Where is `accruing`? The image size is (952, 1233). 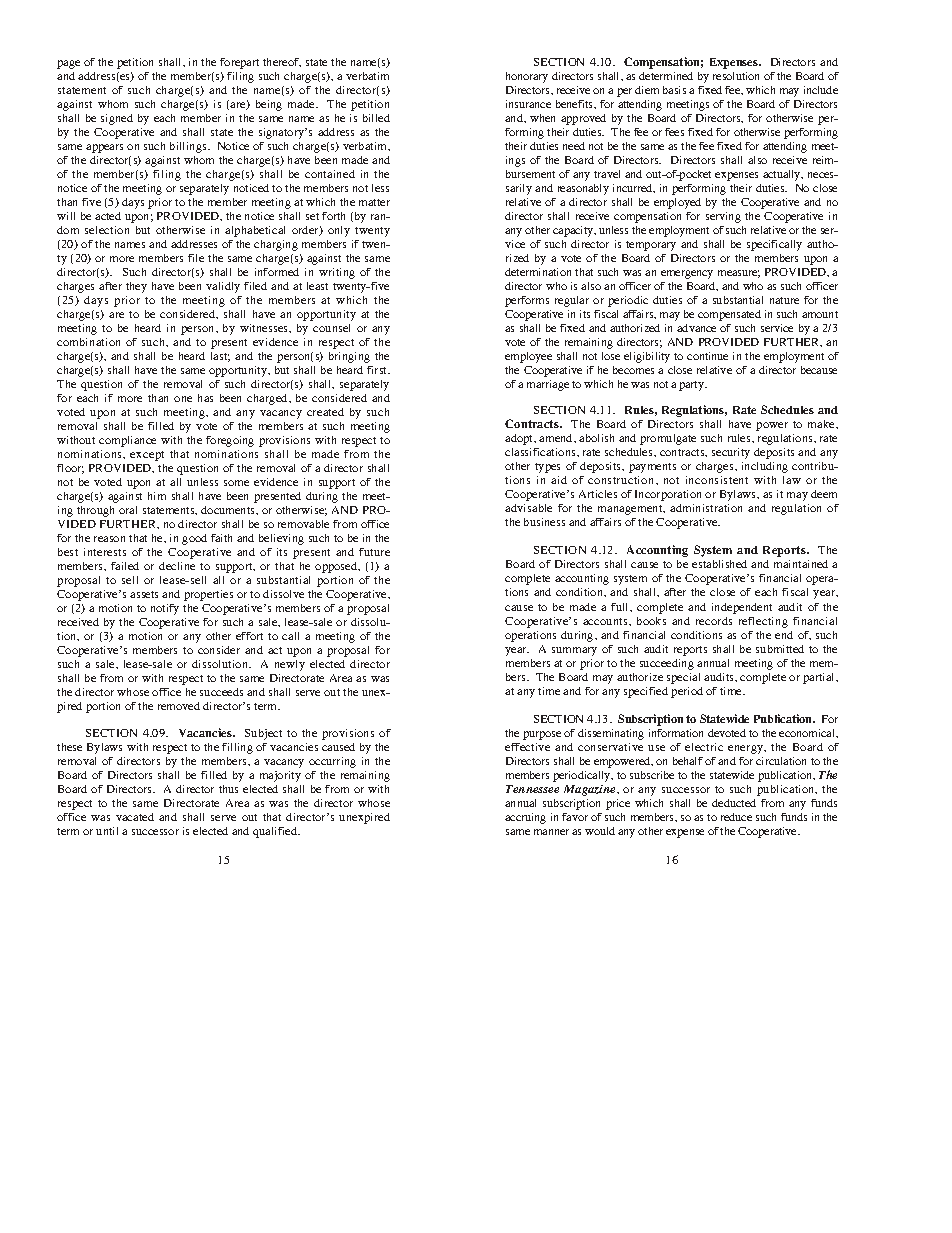 accruing is located at coordinates (525, 818).
